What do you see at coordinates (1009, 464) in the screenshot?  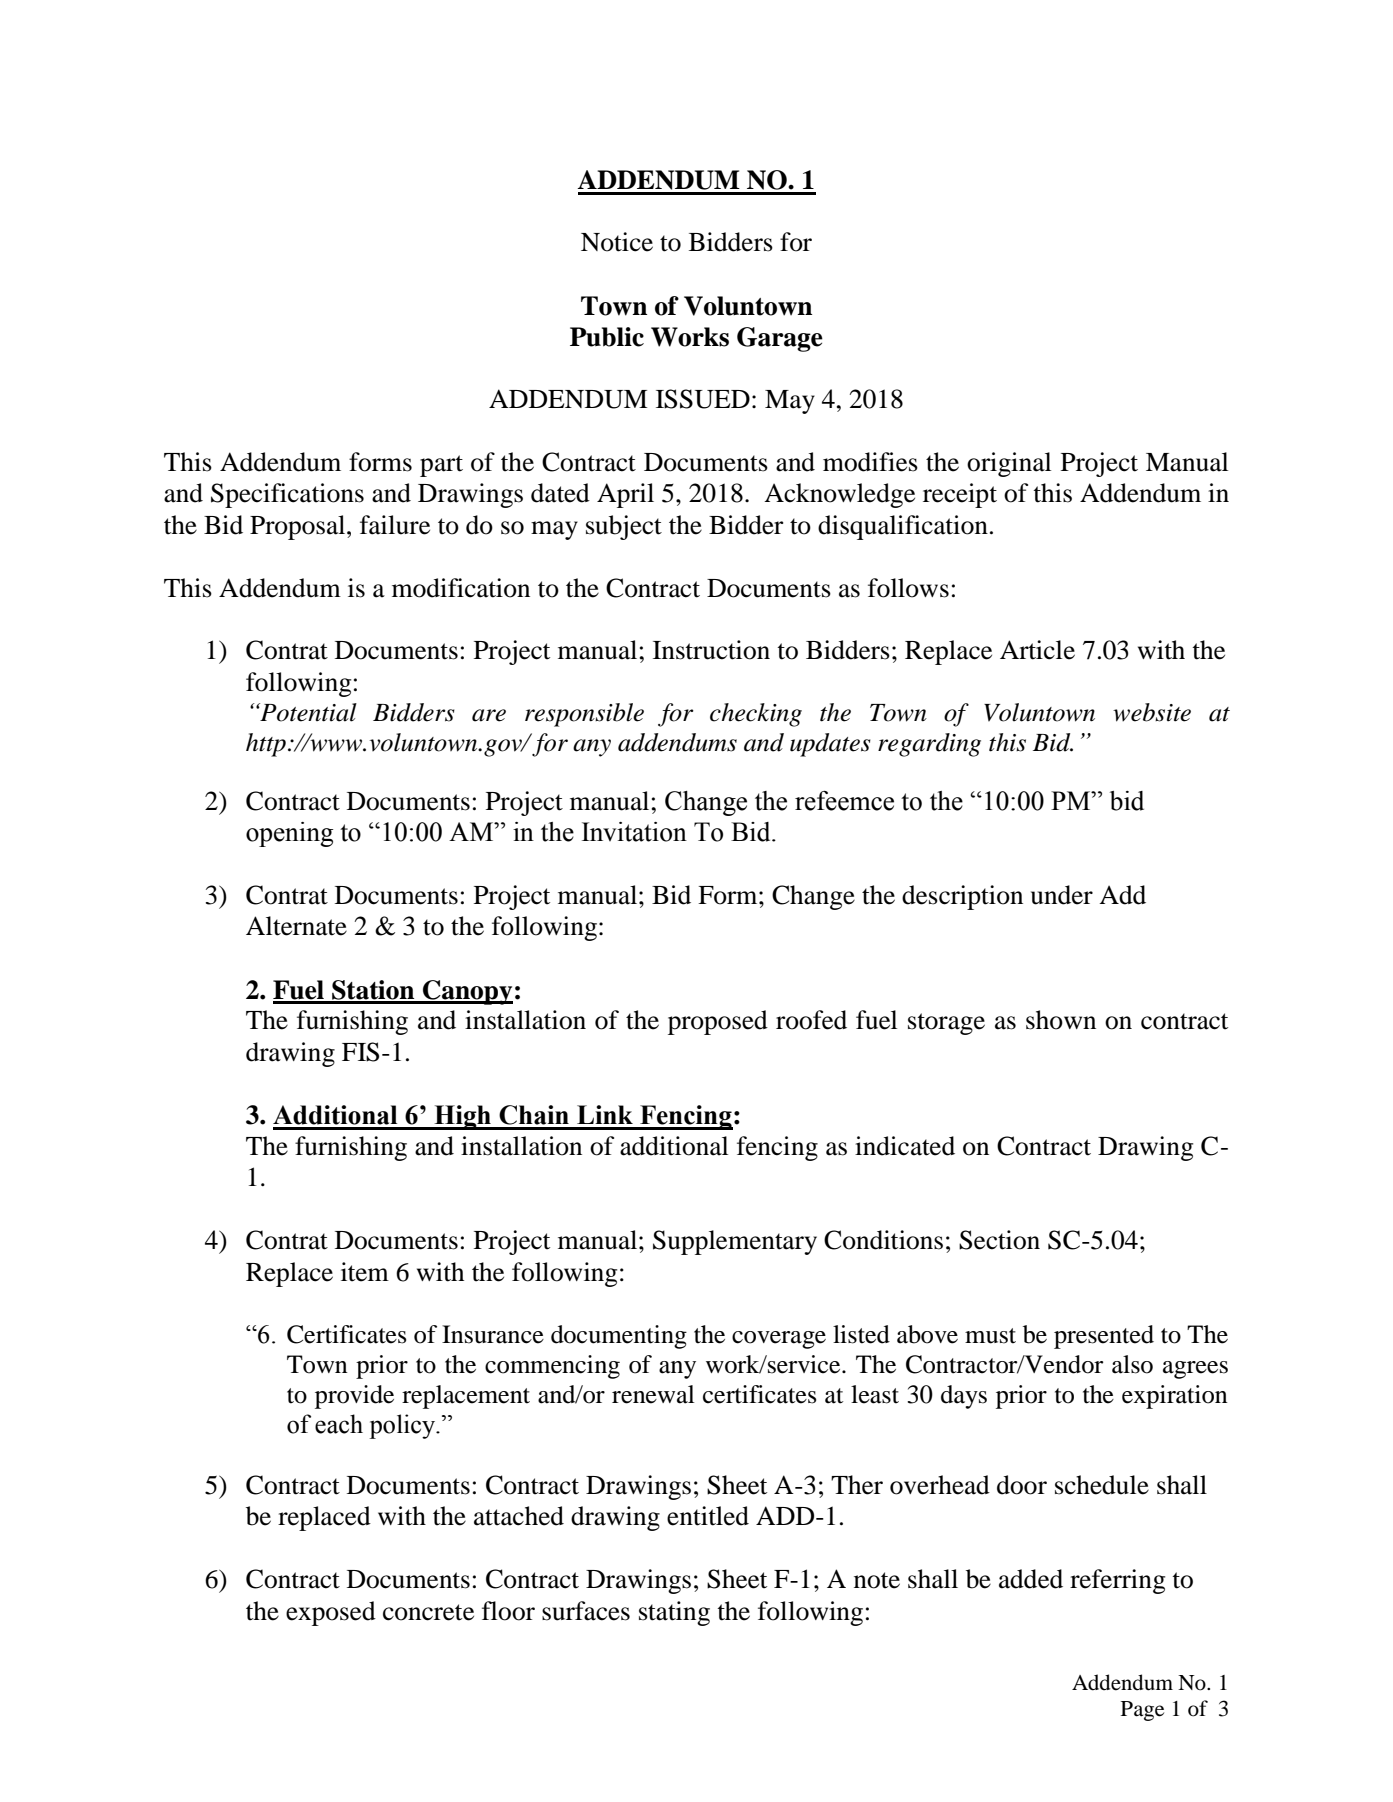 I see `original` at bounding box center [1009, 464].
